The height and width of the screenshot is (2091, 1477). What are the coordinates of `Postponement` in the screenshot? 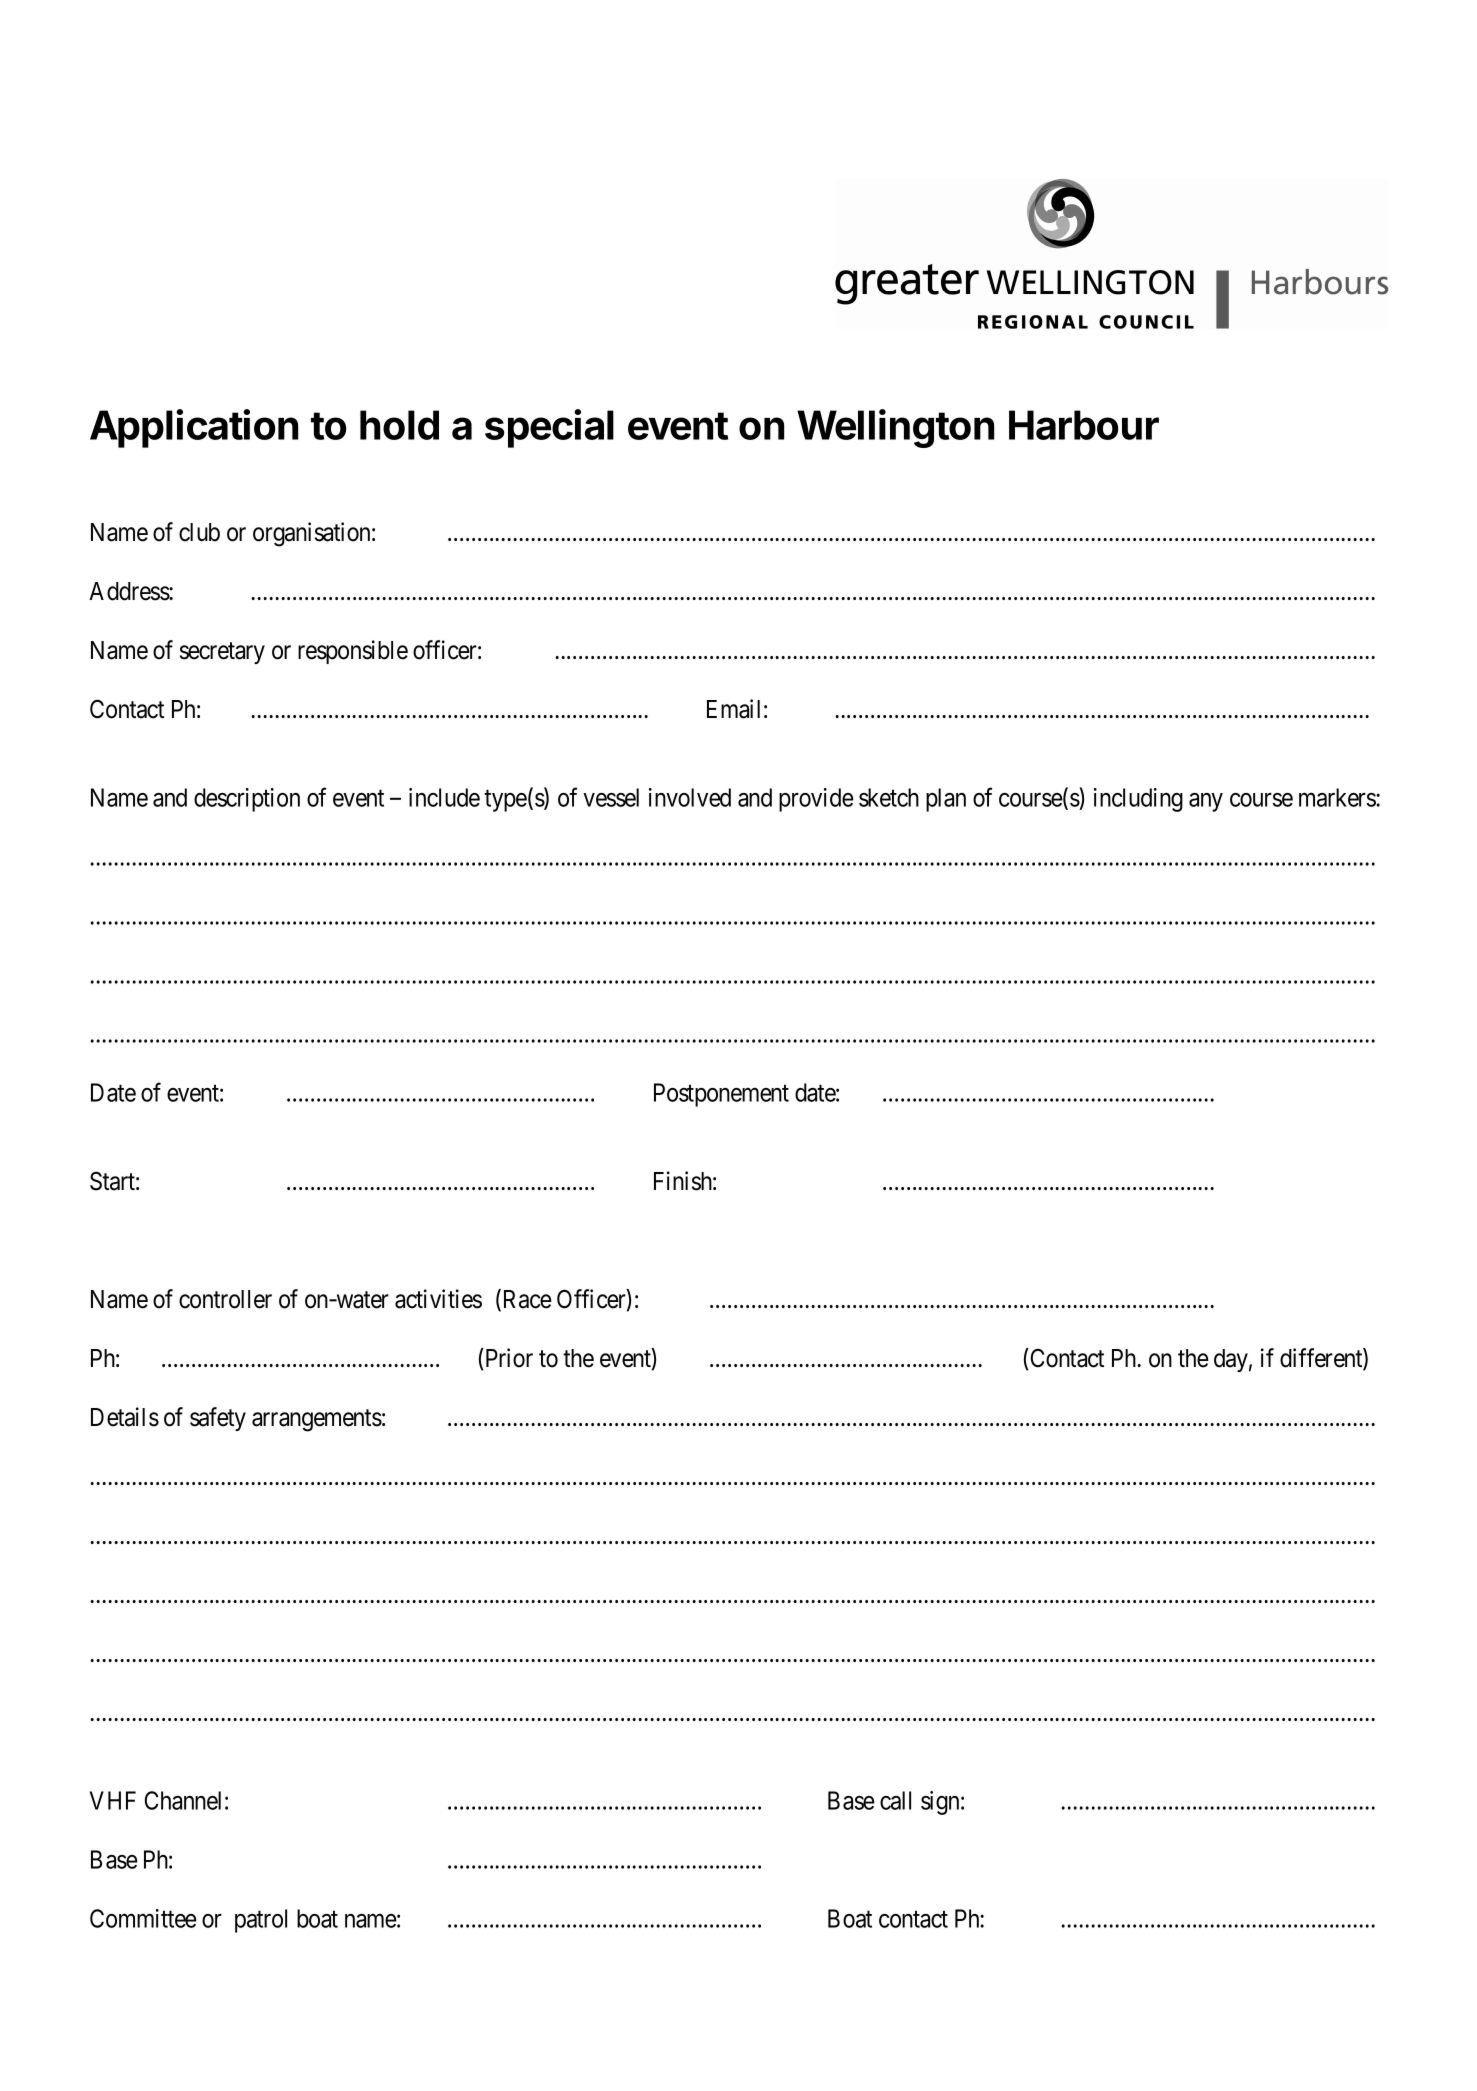 It's located at (721, 1095).
